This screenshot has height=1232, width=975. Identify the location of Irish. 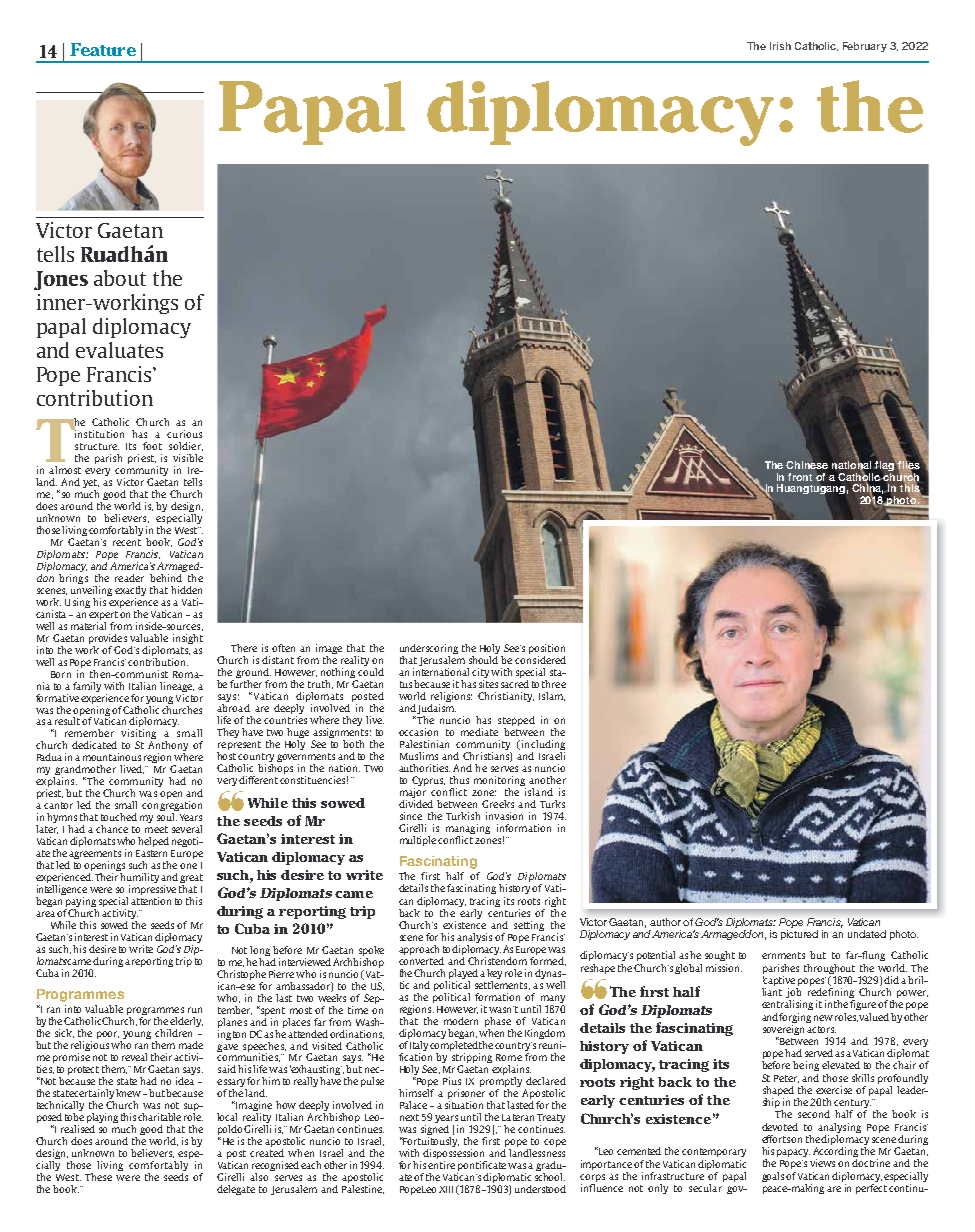
(780, 46).
